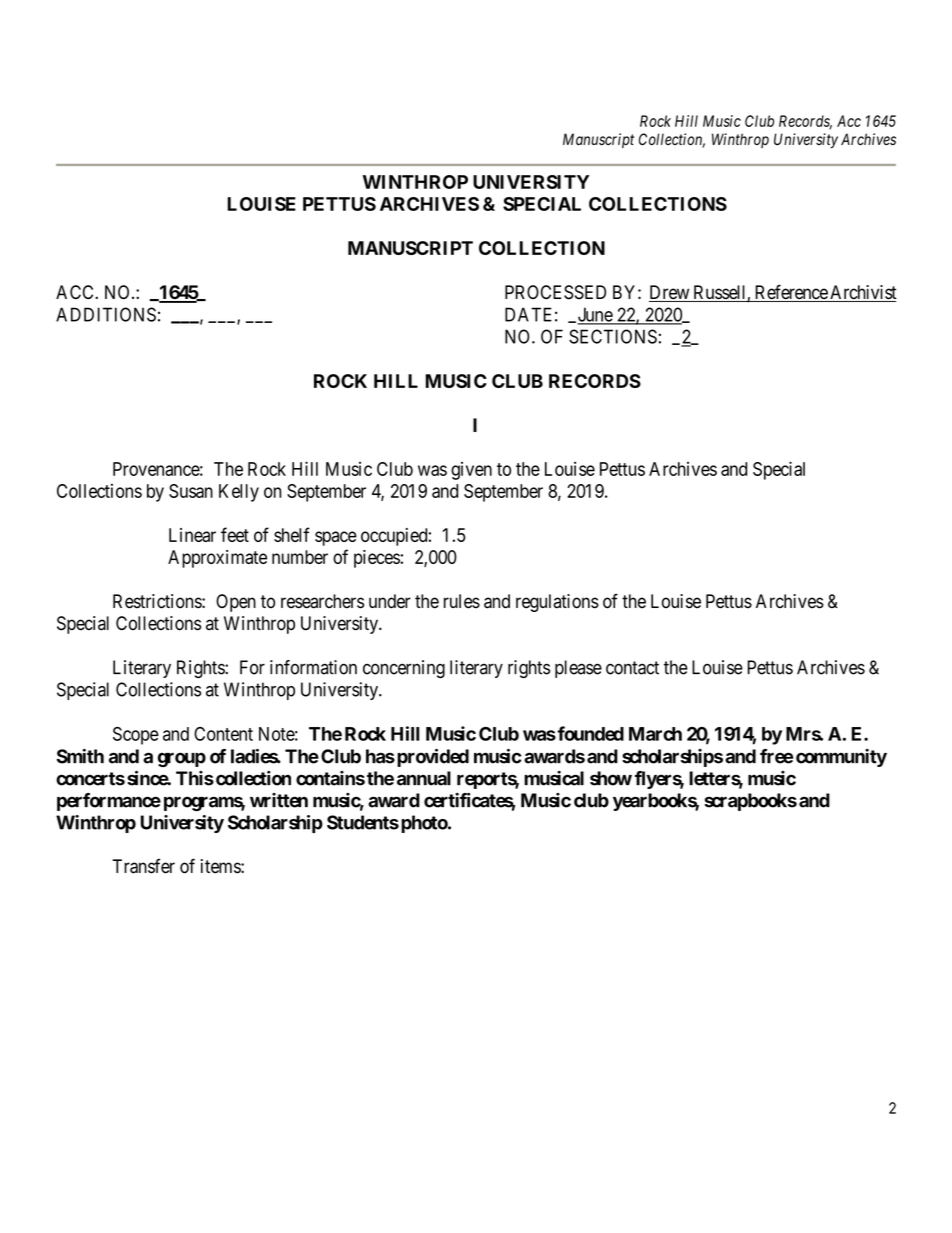 The image size is (952, 1233). Describe the element at coordinates (313, 667) in the document. I see `information` at that location.
